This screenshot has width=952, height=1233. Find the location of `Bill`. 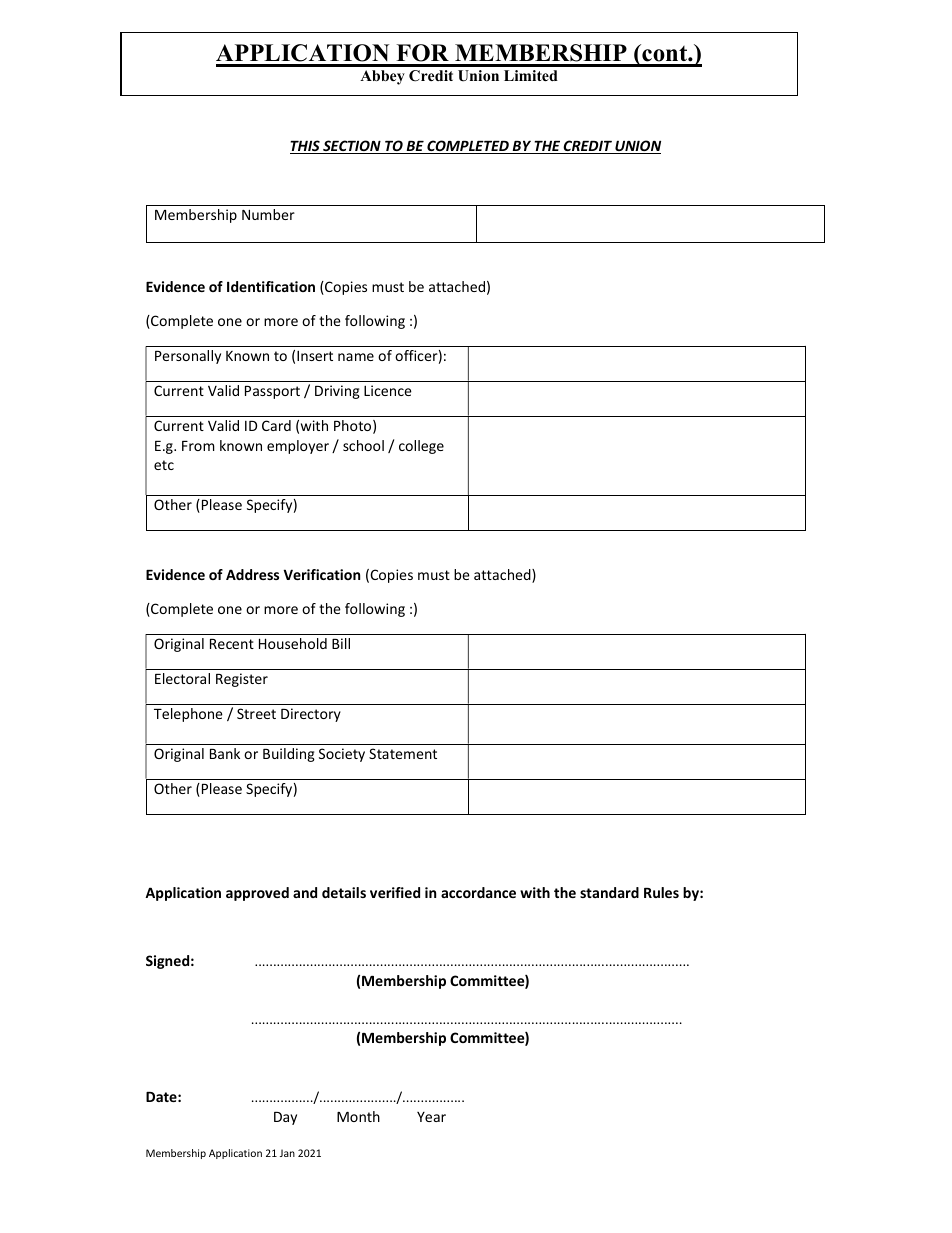

Bill is located at coordinates (341, 643).
